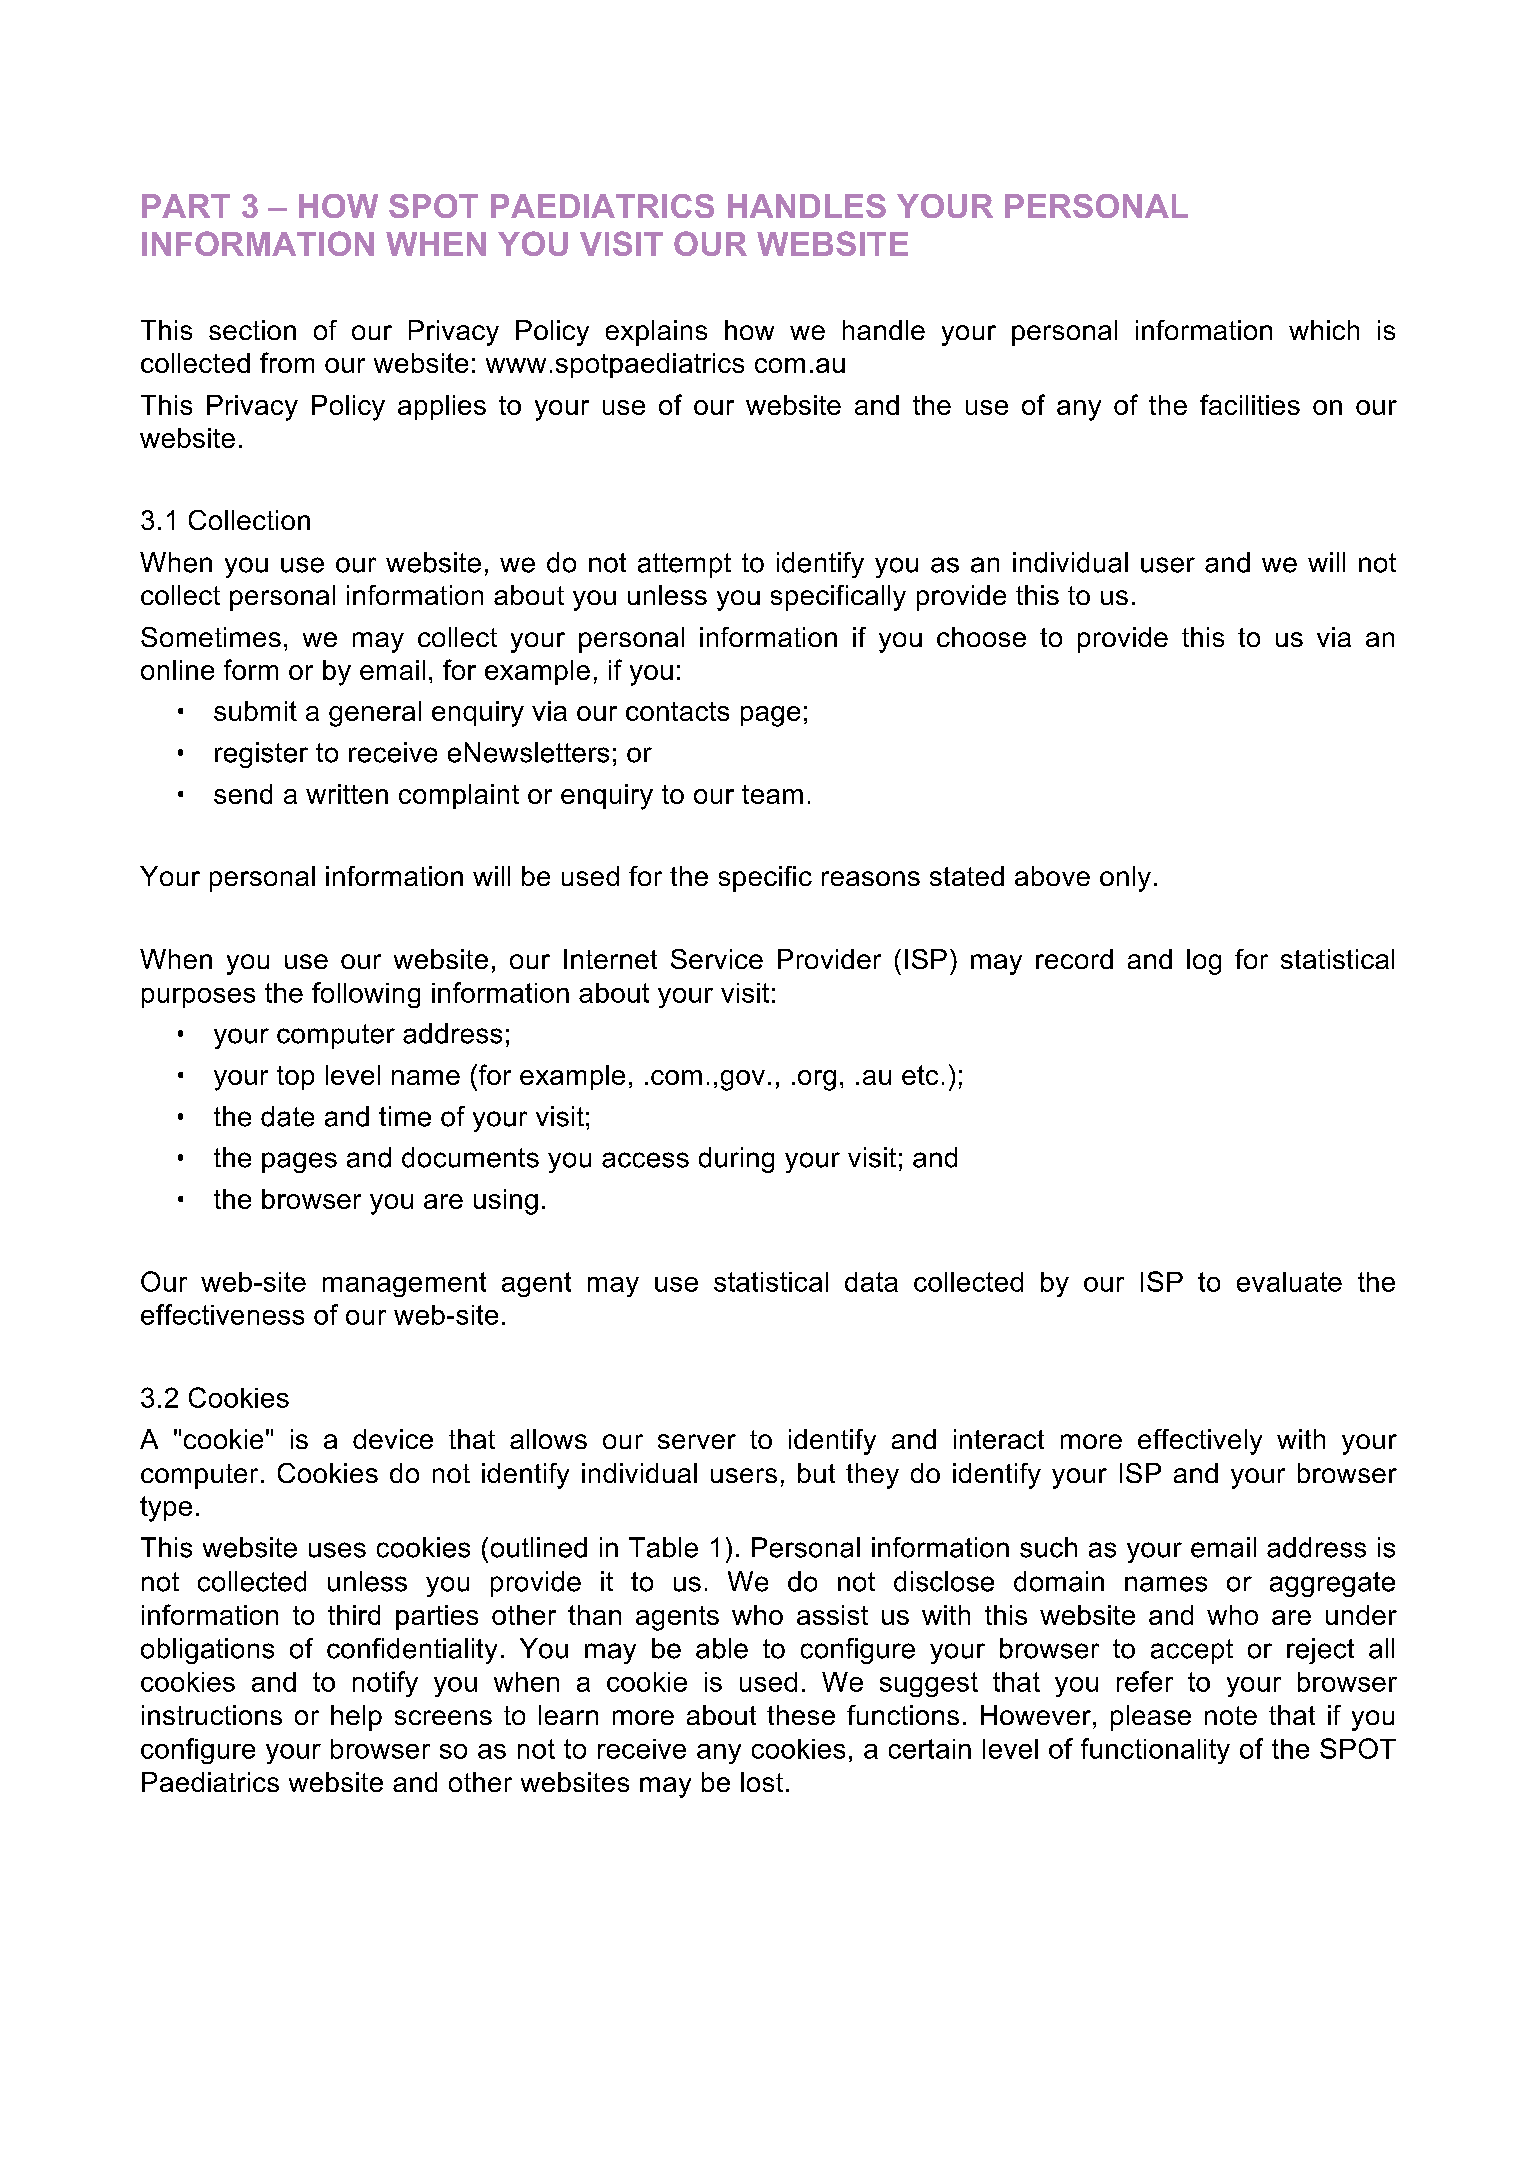 The width and height of the screenshot is (1536, 2172). I want to click on these, so click(801, 1715).
